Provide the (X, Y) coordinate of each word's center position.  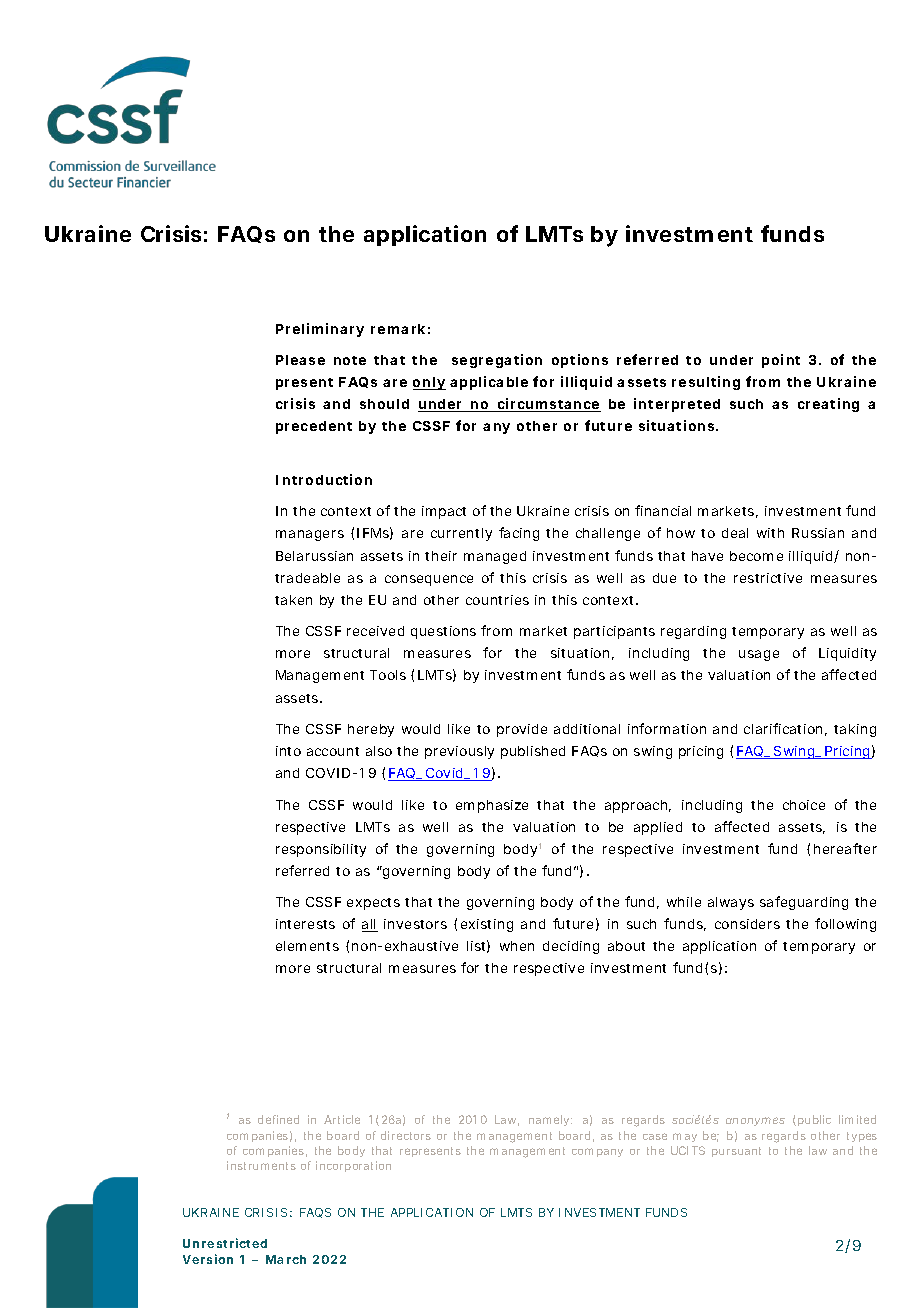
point (781, 361)
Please (300, 360)
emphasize (492, 806)
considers (747, 924)
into (288, 751)
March (286, 1259)
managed (495, 557)
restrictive (768, 578)
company (597, 1152)
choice (804, 805)
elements (307, 946)
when (517, 946)
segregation (497, 361)
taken (293, 600)
